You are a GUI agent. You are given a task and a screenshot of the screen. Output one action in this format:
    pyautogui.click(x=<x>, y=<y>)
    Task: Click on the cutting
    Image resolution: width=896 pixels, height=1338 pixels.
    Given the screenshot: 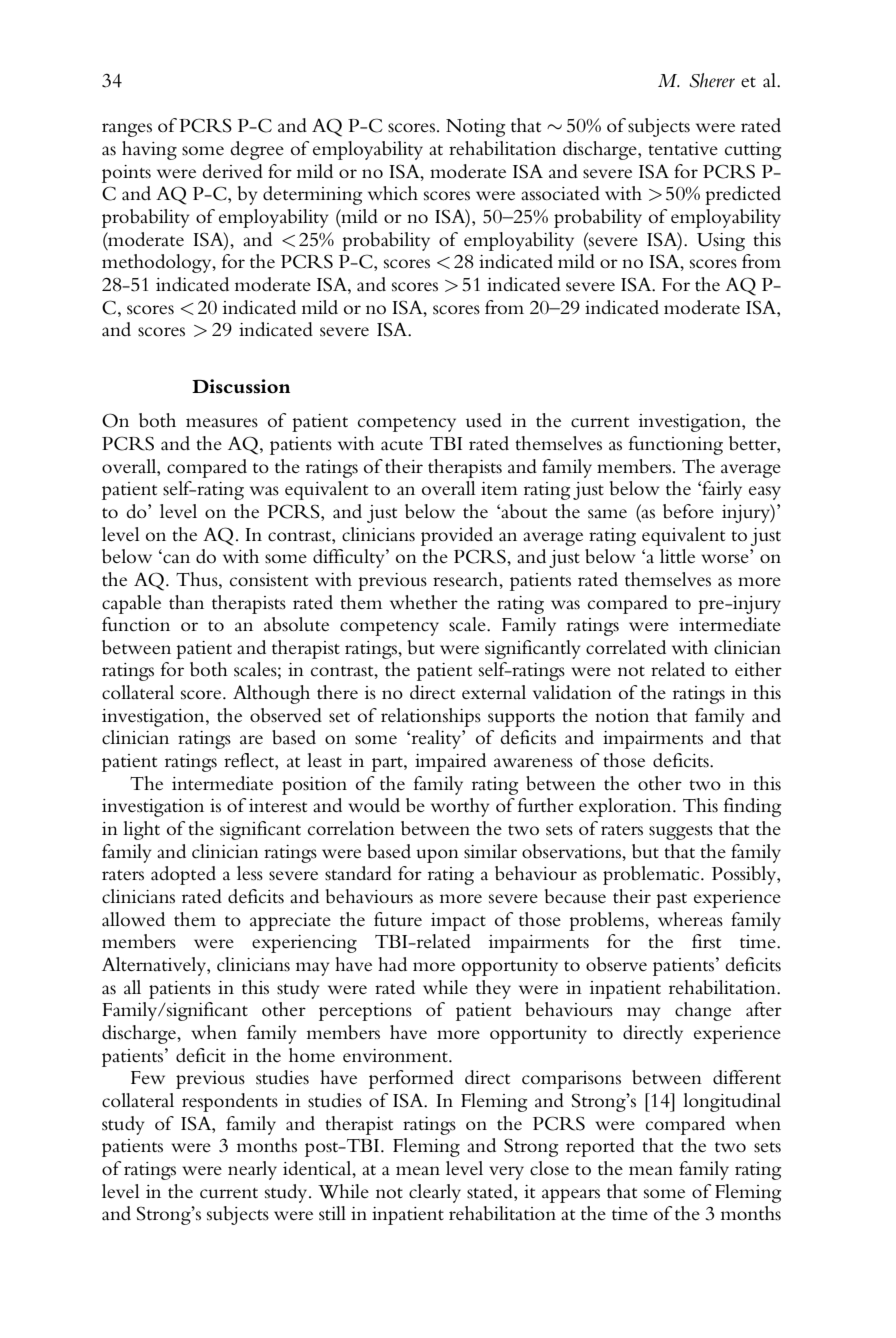 What is the action you would take?
    pyautogui.click(x=753, y=151)
